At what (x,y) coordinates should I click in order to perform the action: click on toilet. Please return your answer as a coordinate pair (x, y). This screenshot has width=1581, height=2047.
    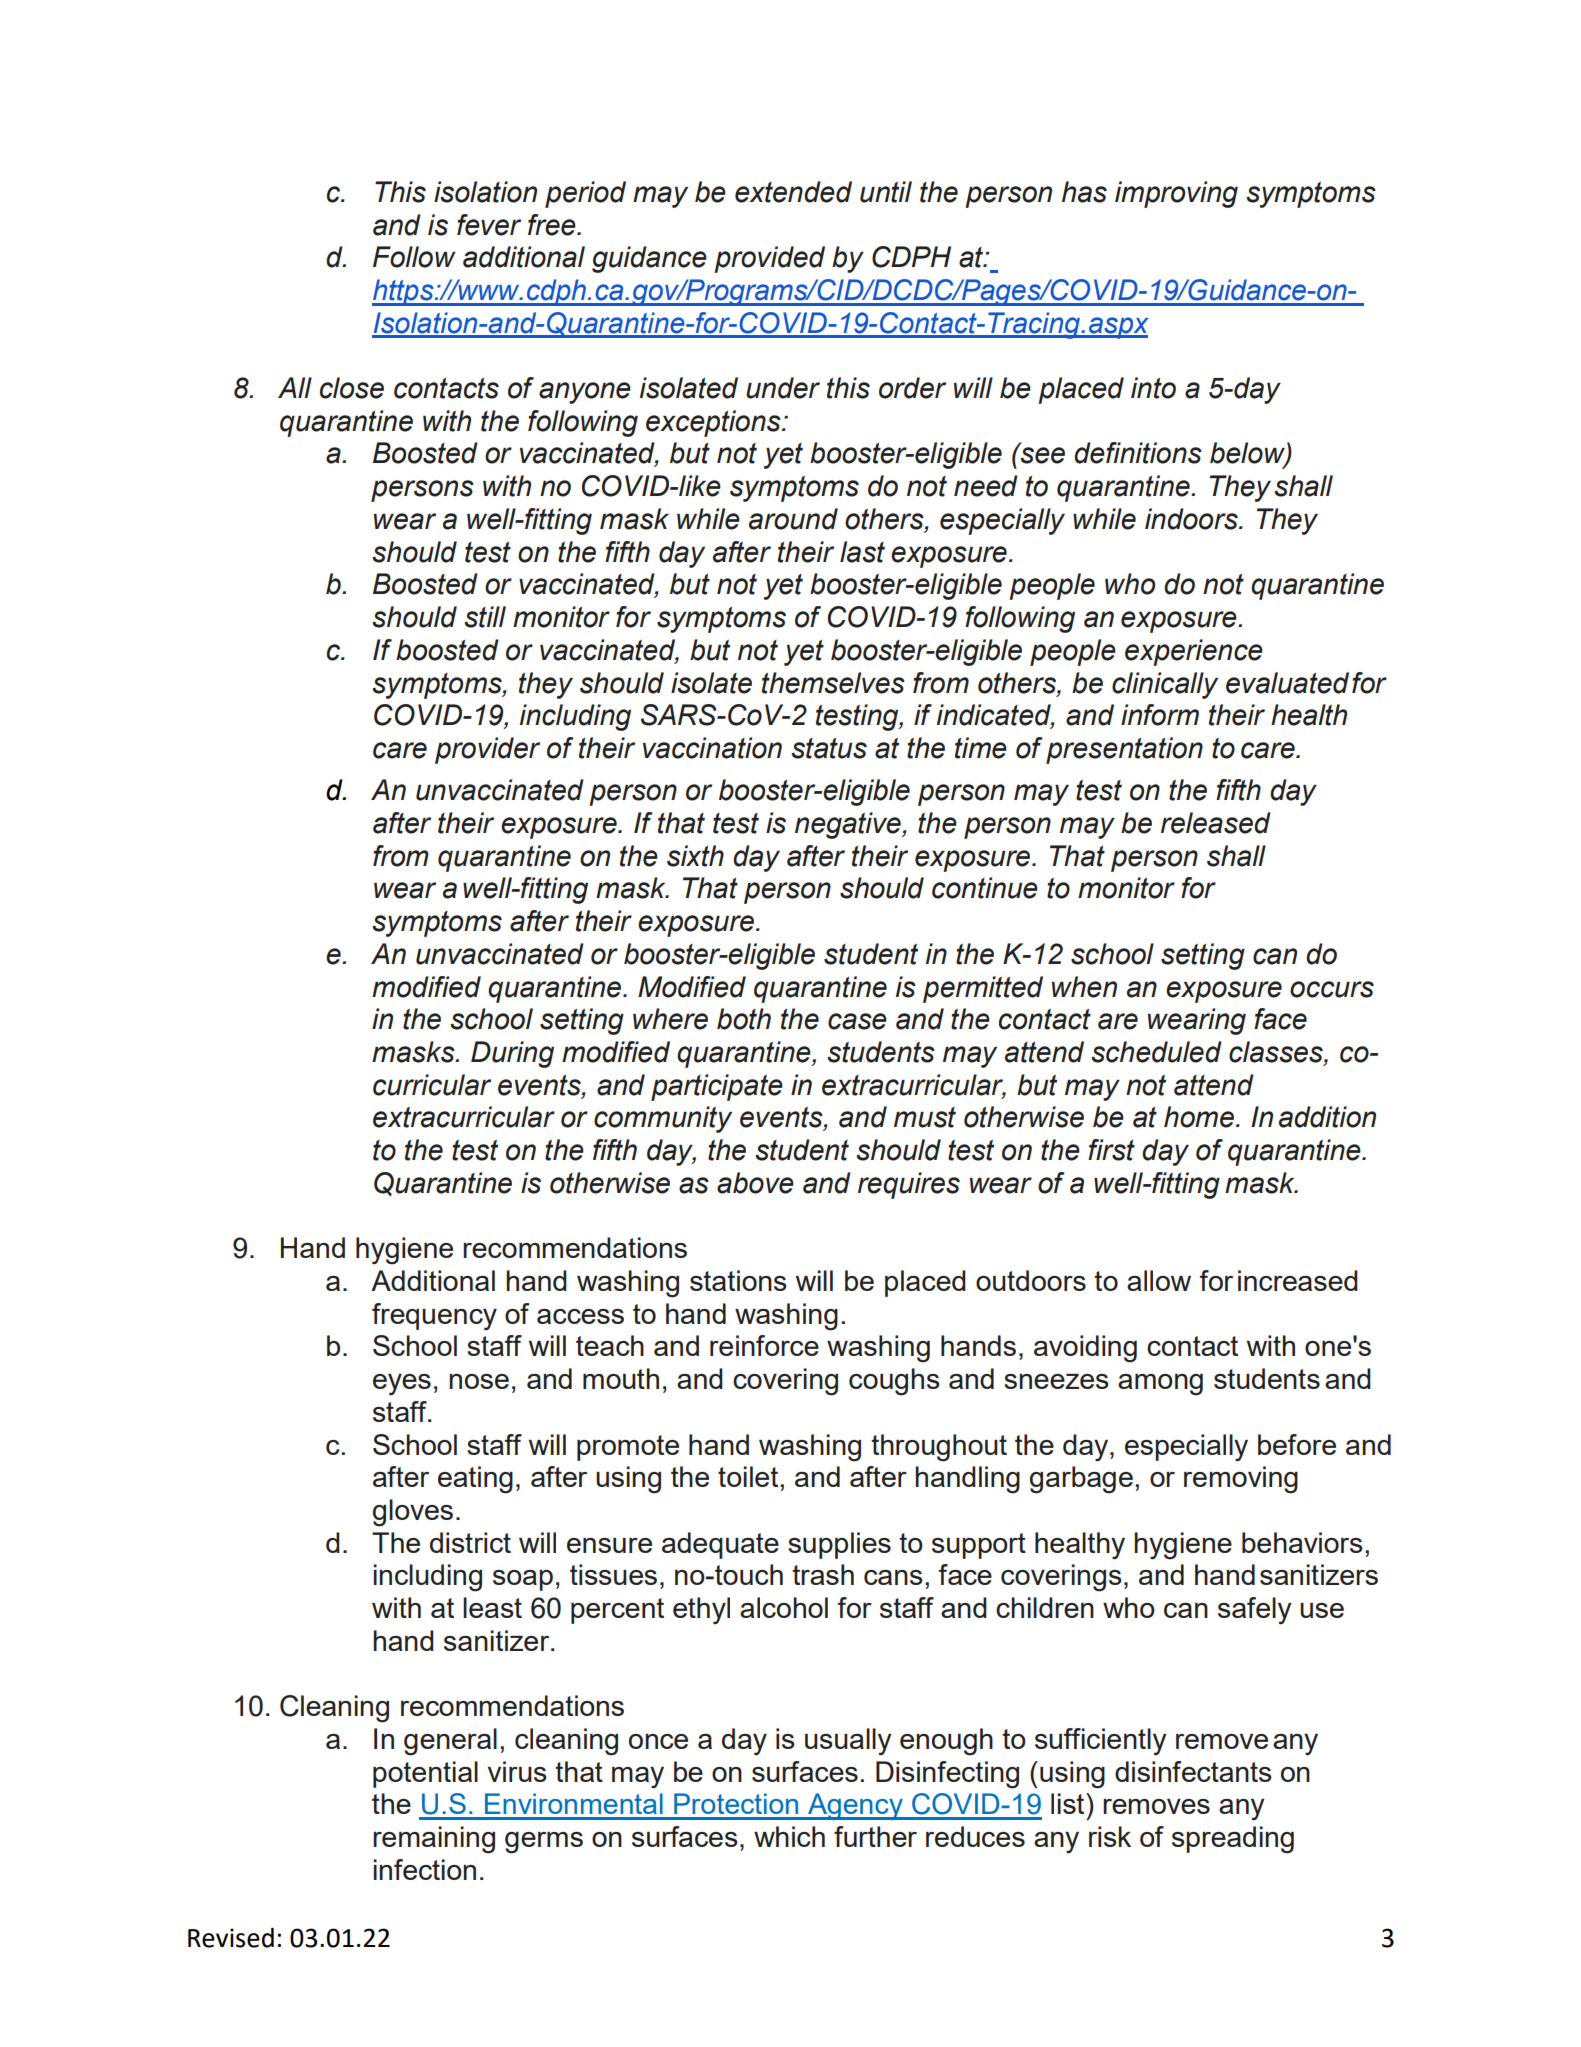
    Looking at the image, I should click on (749, 1476).
